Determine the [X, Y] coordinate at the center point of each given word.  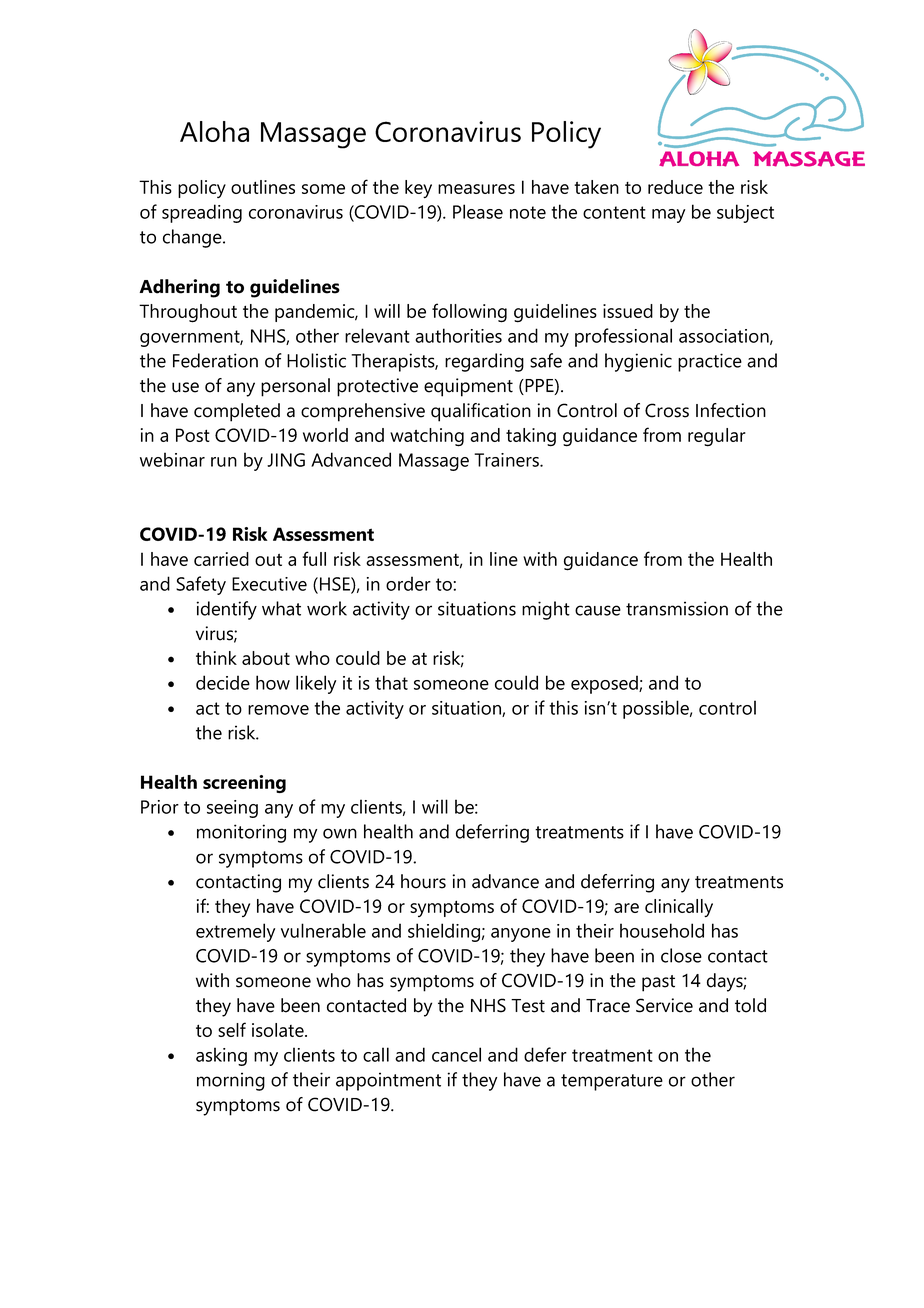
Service [664, 1005]
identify [227, 610]
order [408, 583]
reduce [675, 187]
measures [476, 189]
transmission [677, 608]
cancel [456, 1054]
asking [221, 1056]
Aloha [214, 131]
